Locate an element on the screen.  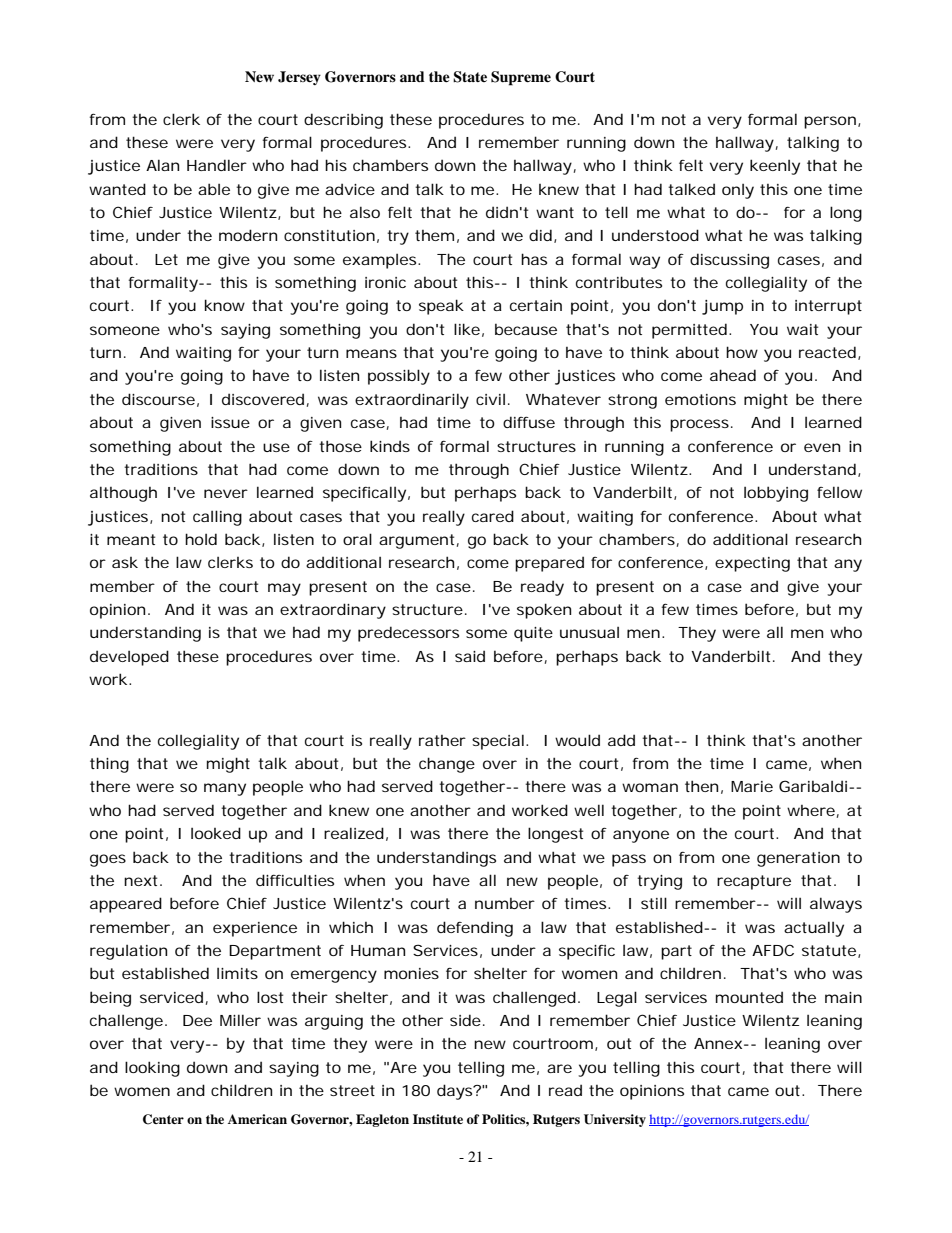
looking is located at coordinates (152, 1069).
